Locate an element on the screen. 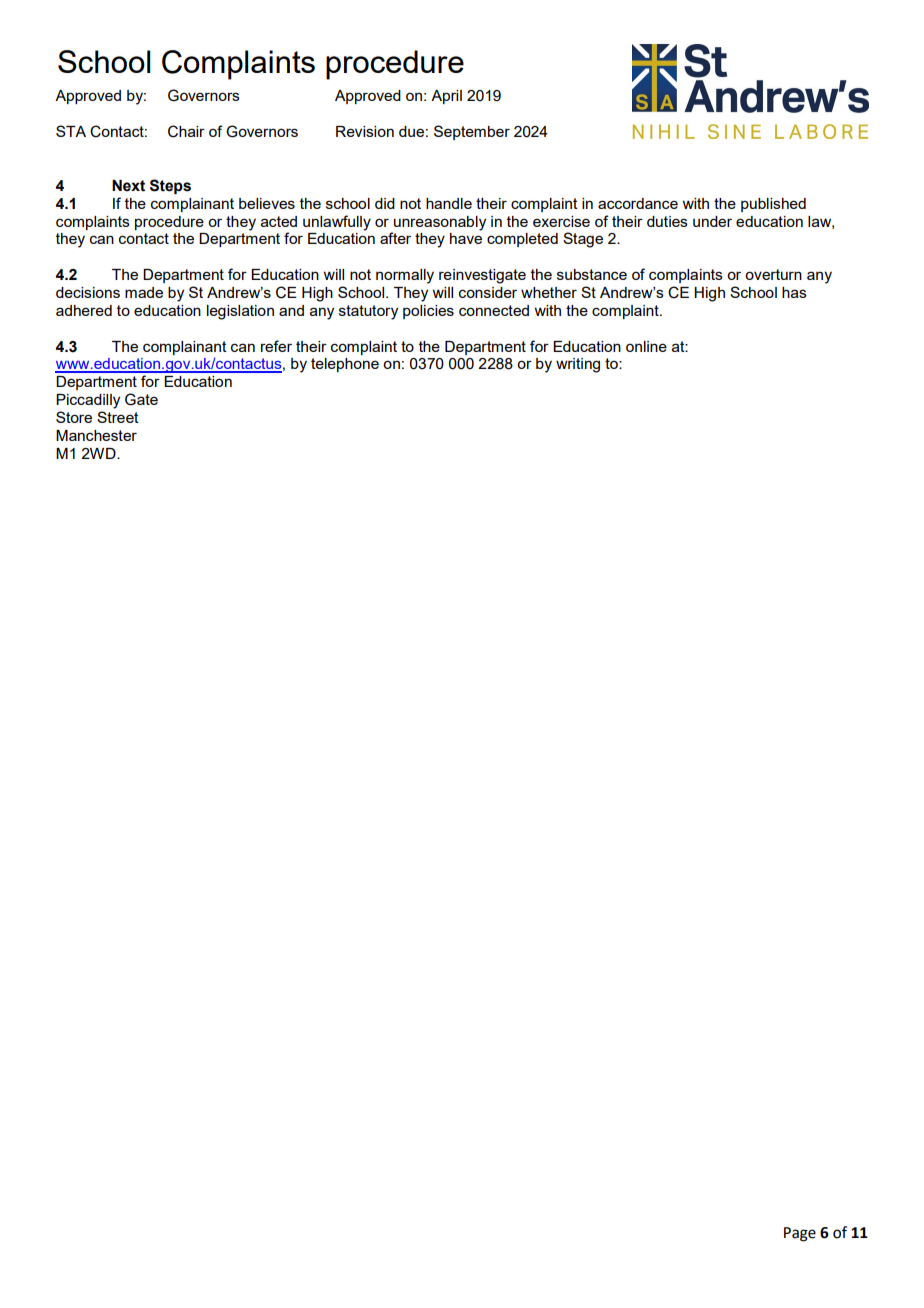 The height and width of the screenshot is (1308, 924). Page is located at coordinates (800, 1234).
